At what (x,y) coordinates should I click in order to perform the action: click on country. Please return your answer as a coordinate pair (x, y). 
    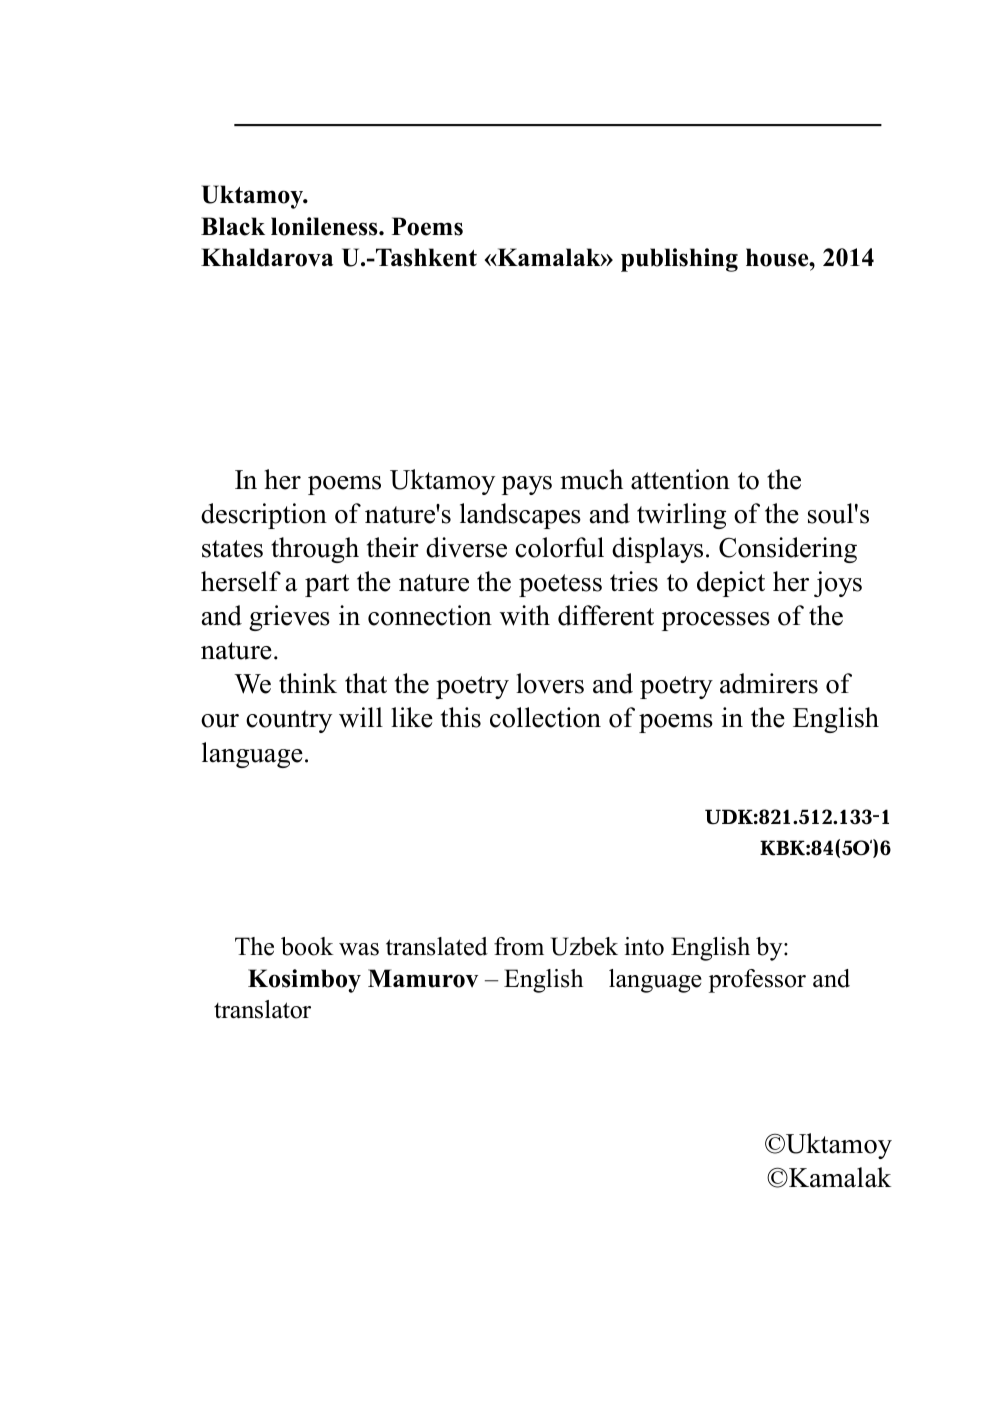
    Looking at the image, I should click on (289, 721).
